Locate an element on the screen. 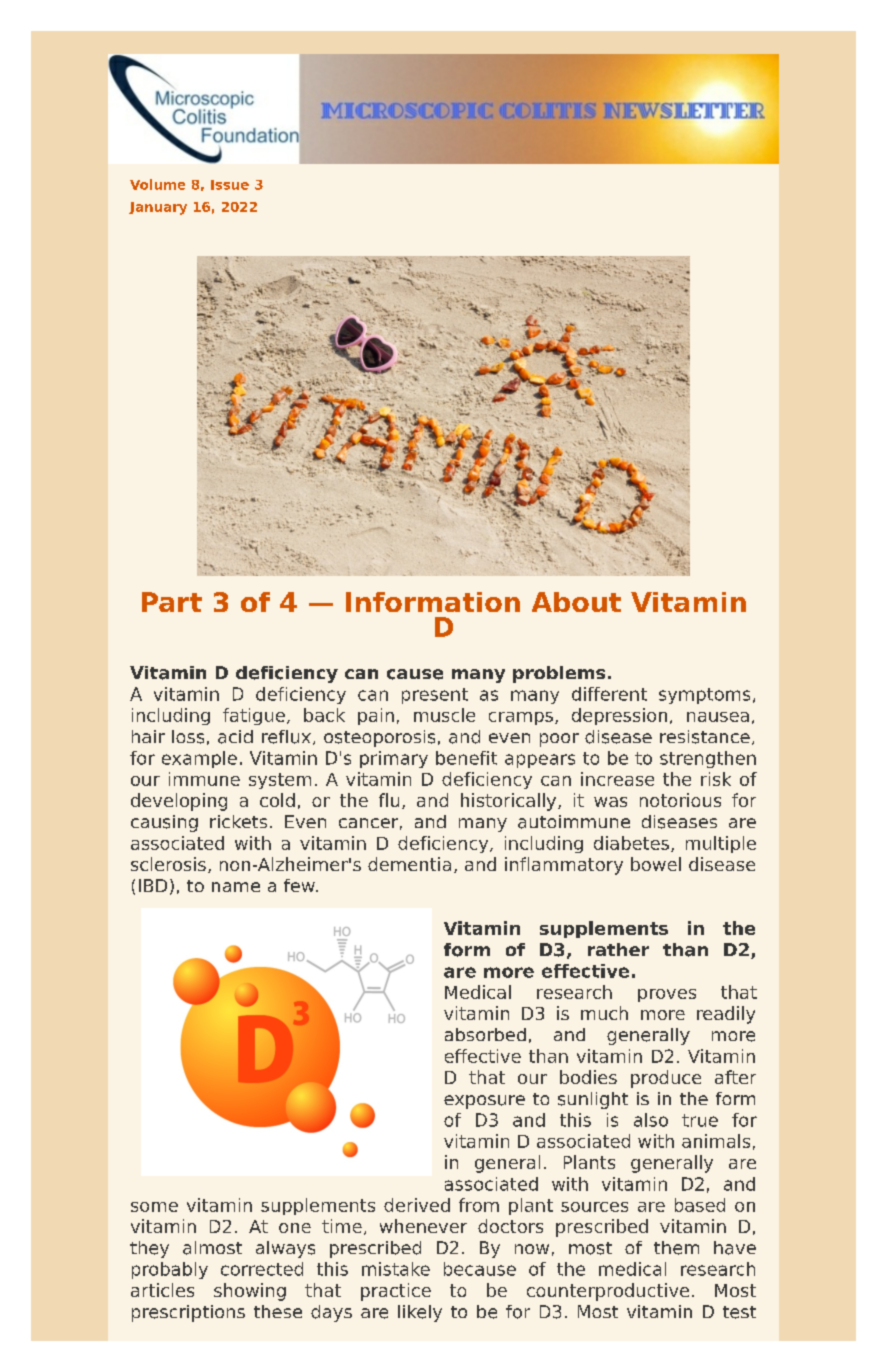  them is located at coordinates (676, 1248).
